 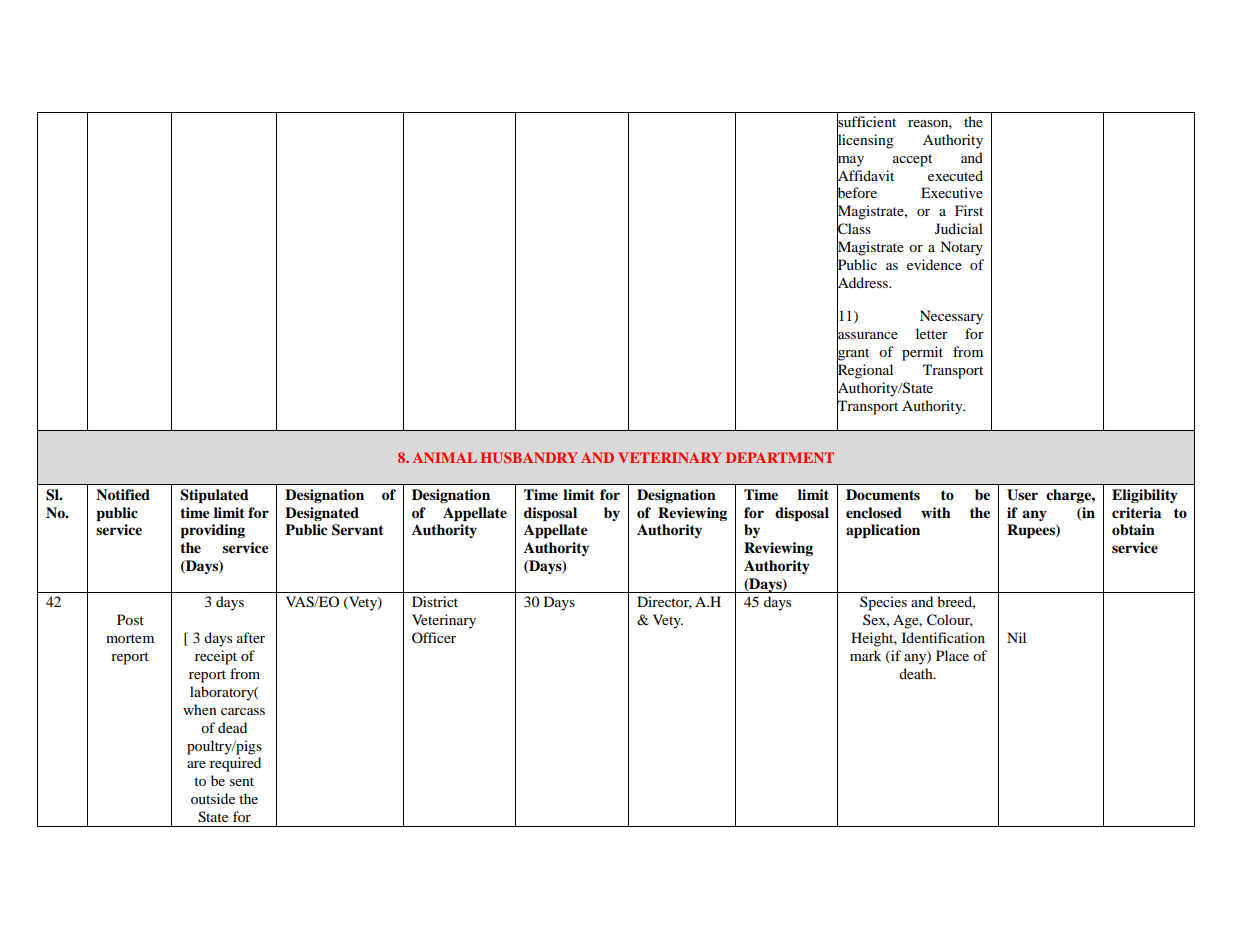 I want to click on Stipulated, so click(x=214, y=496).
